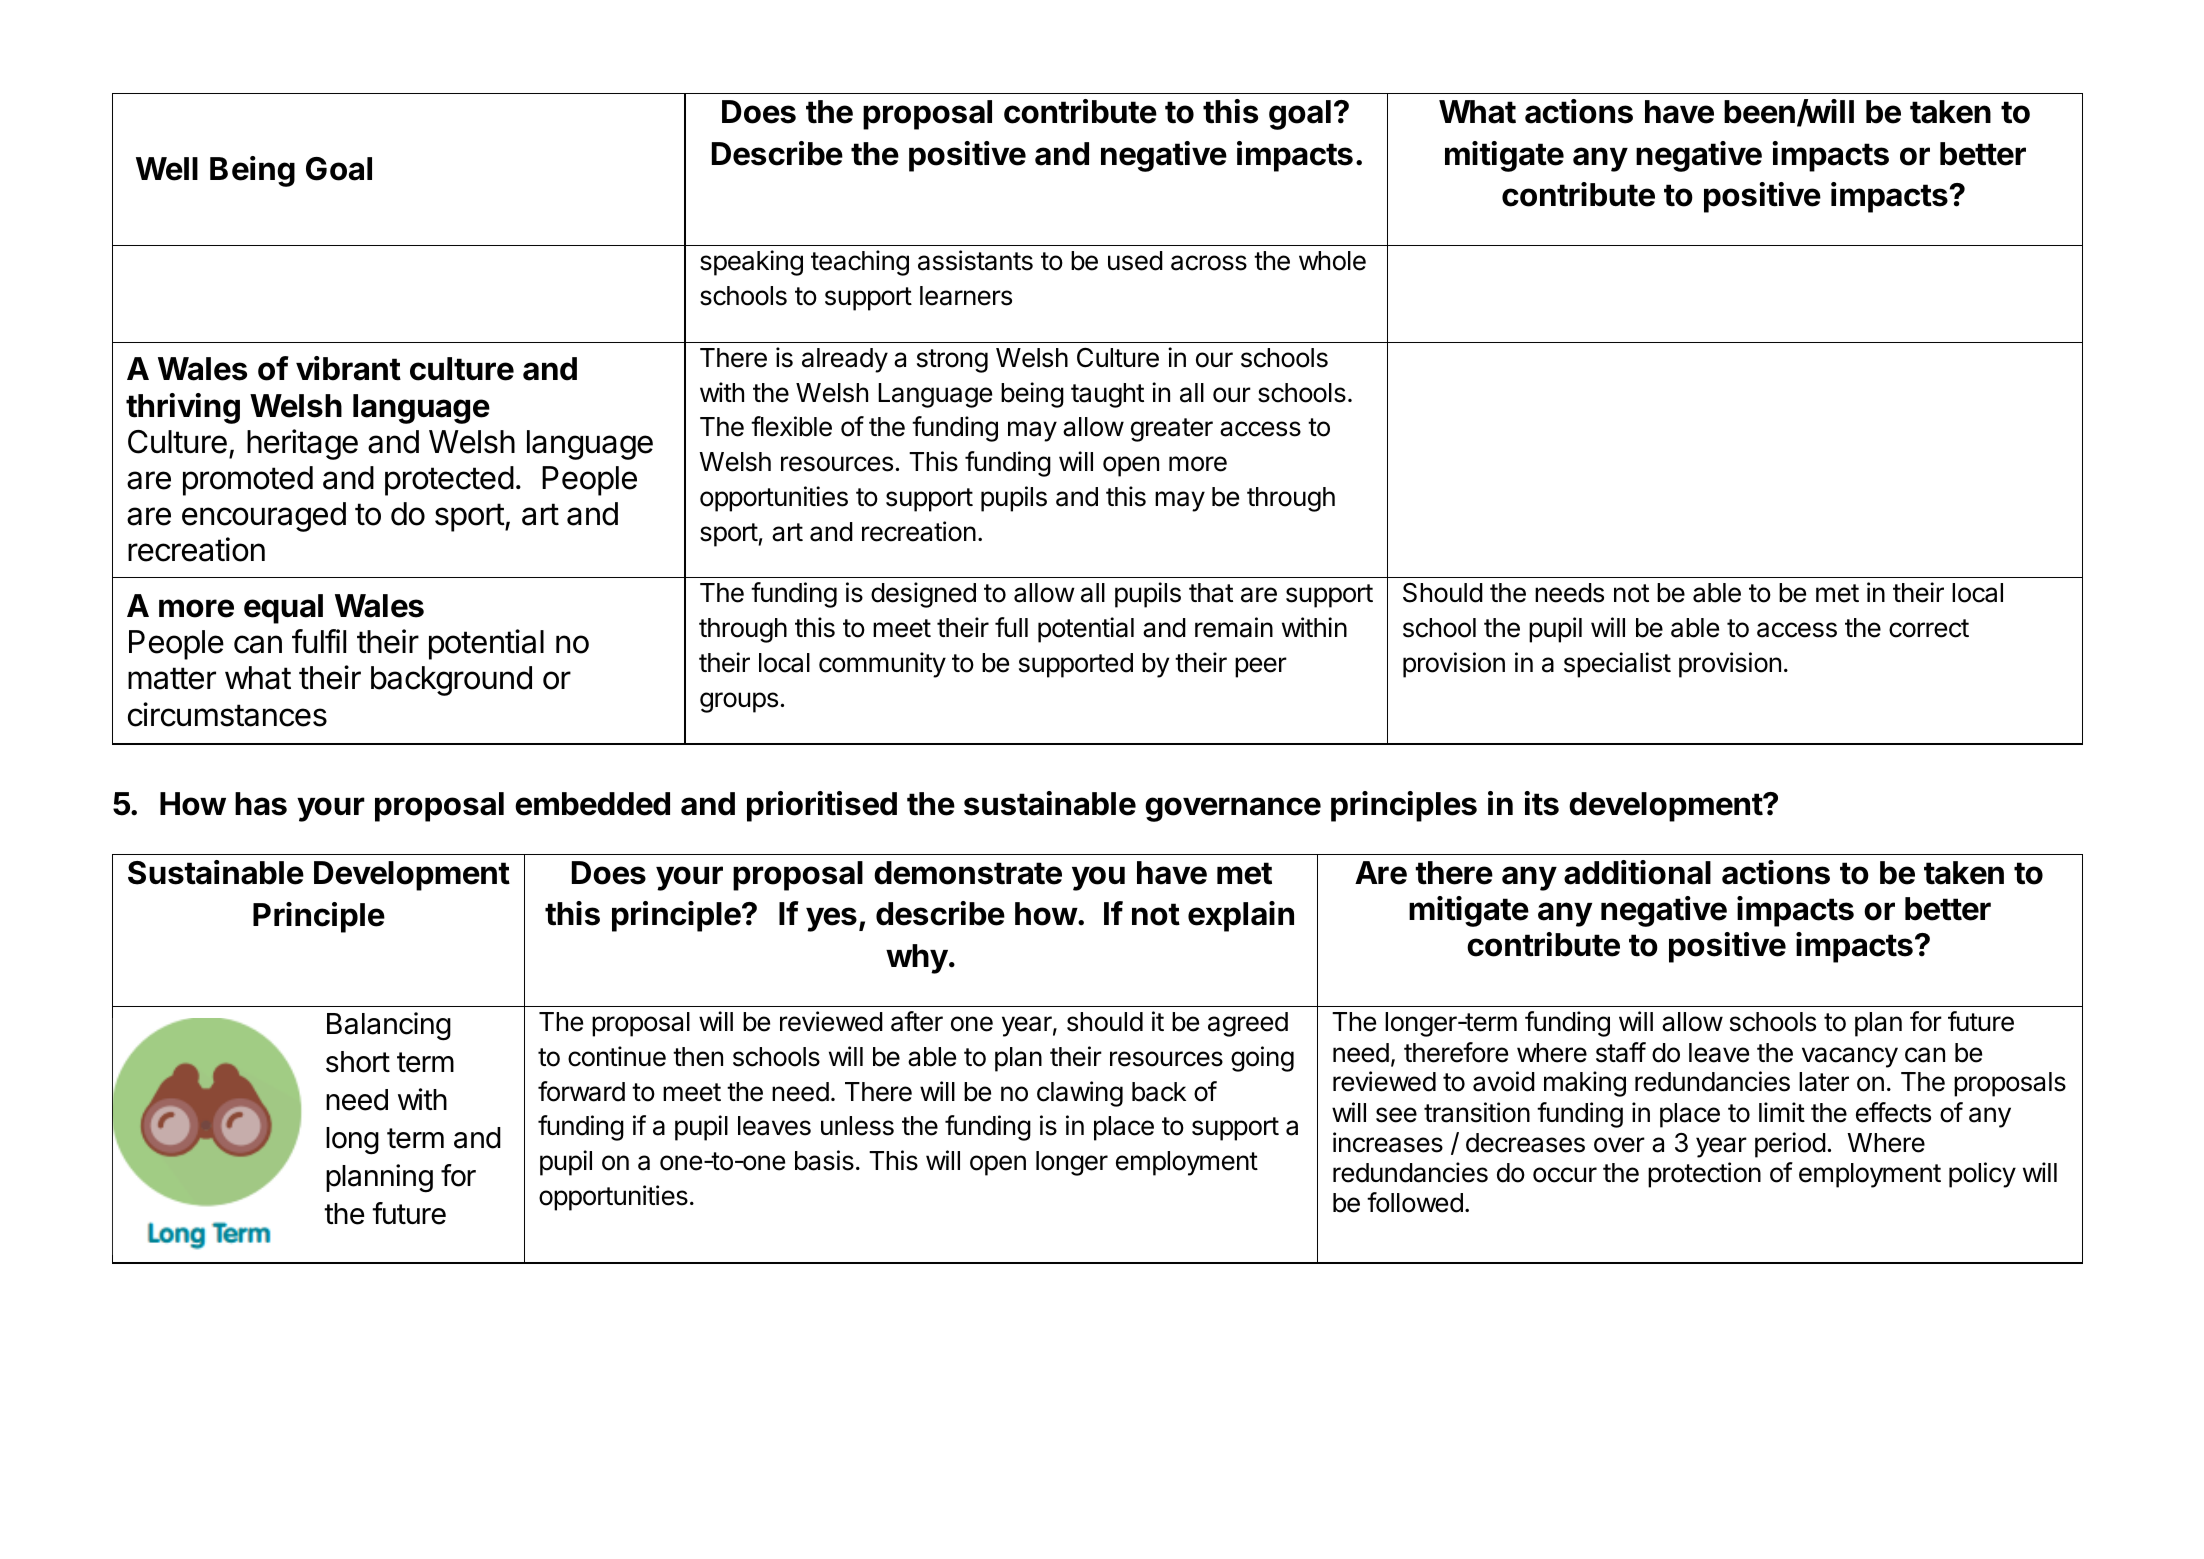 The height and width of the screenshot is (1559, 2204). What do you see at coordinates (167, 169) in the screenshot?
I see `Well` at bounding box center [167, 169].
